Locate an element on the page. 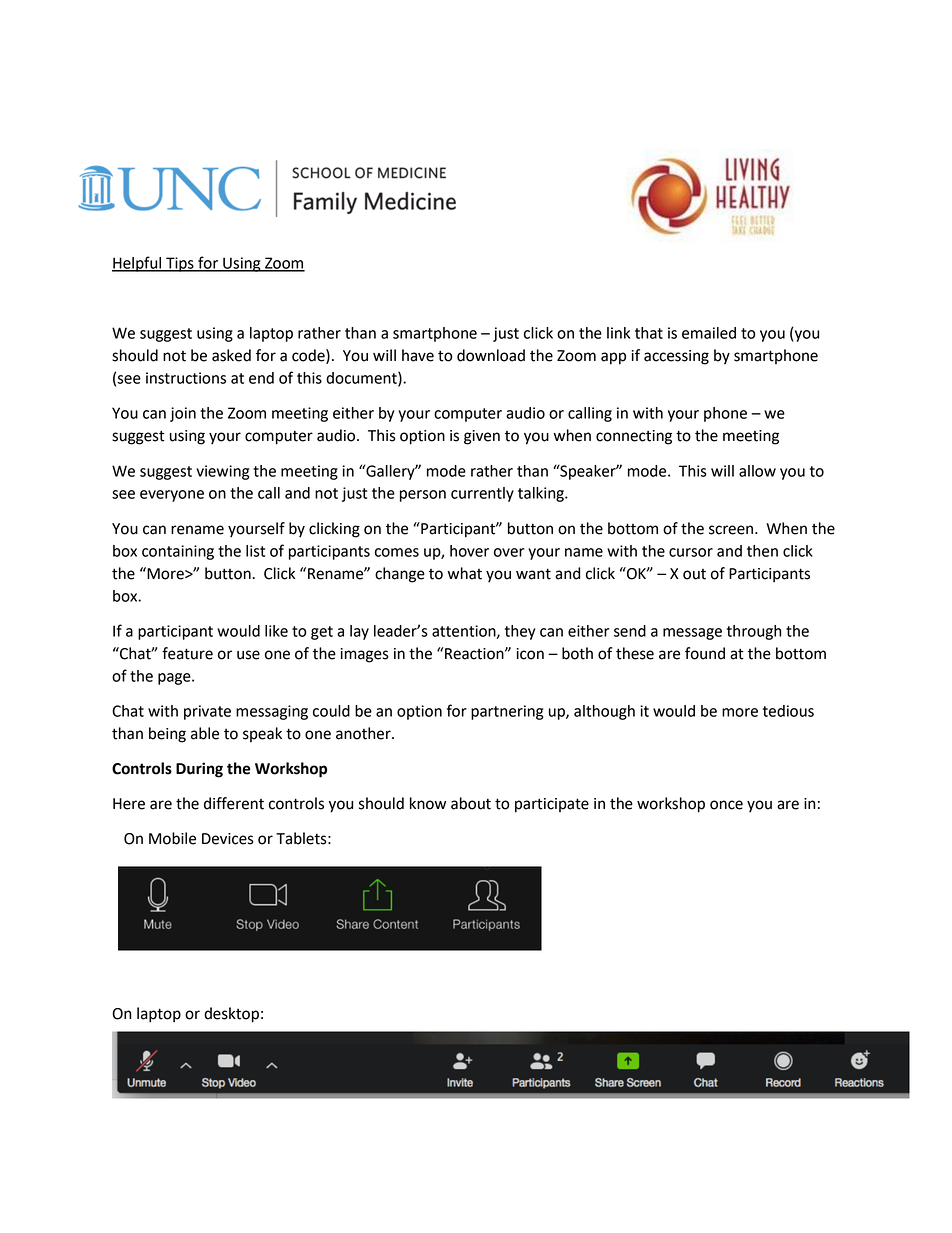  message is located at coordinates (692, 634).
